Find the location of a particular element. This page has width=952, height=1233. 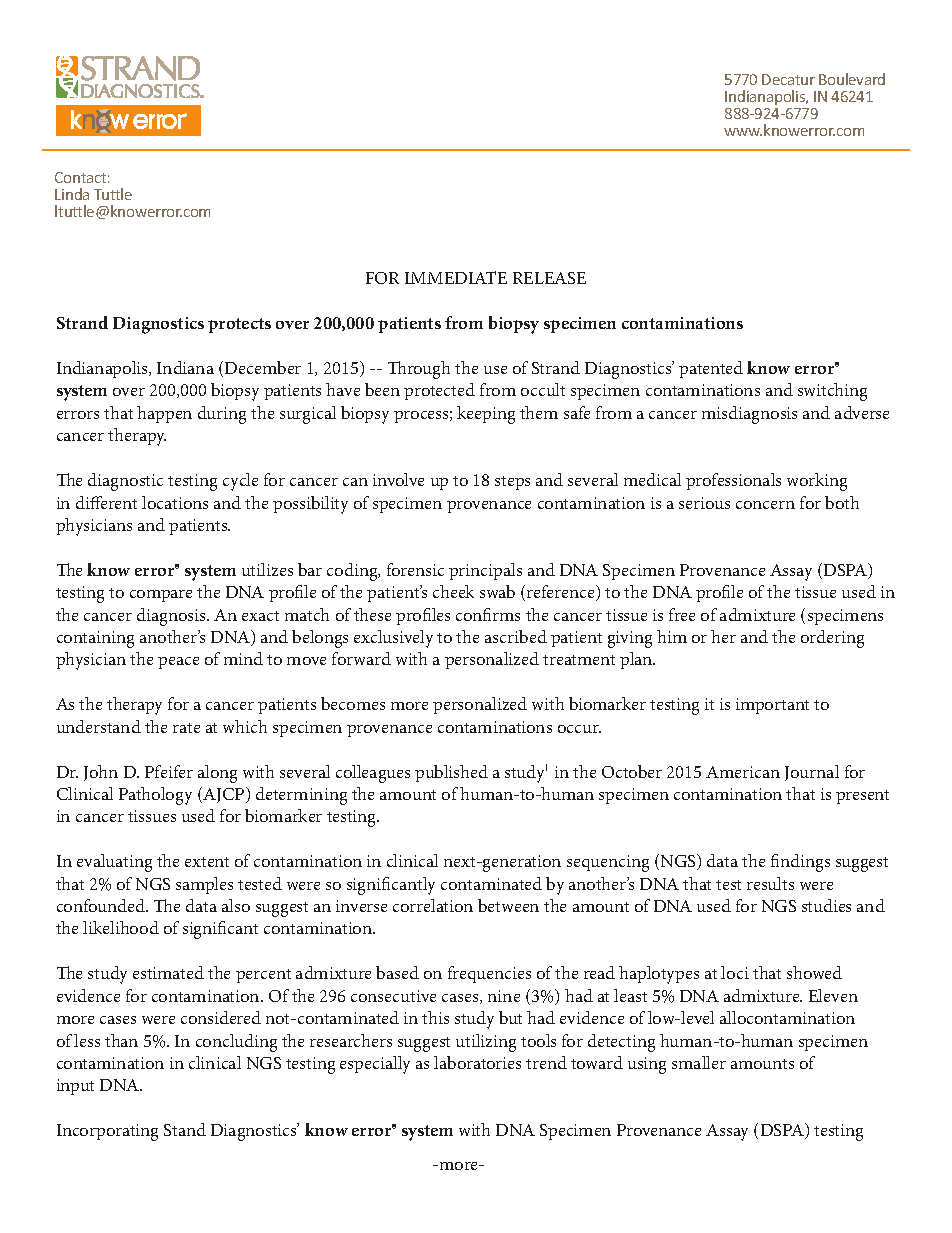

published is located at coordinates (451, 773).
